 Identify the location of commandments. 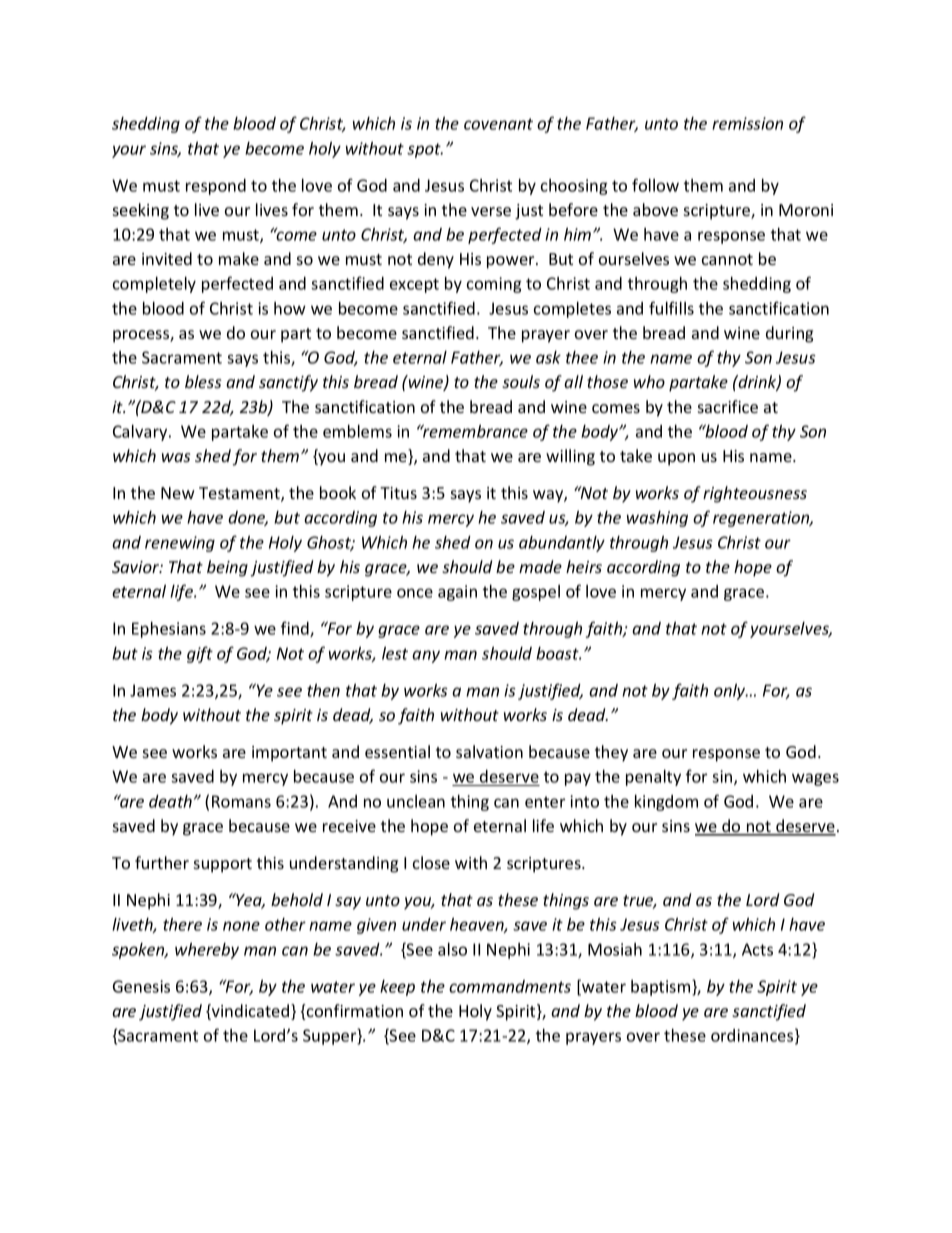
(510, 986).
